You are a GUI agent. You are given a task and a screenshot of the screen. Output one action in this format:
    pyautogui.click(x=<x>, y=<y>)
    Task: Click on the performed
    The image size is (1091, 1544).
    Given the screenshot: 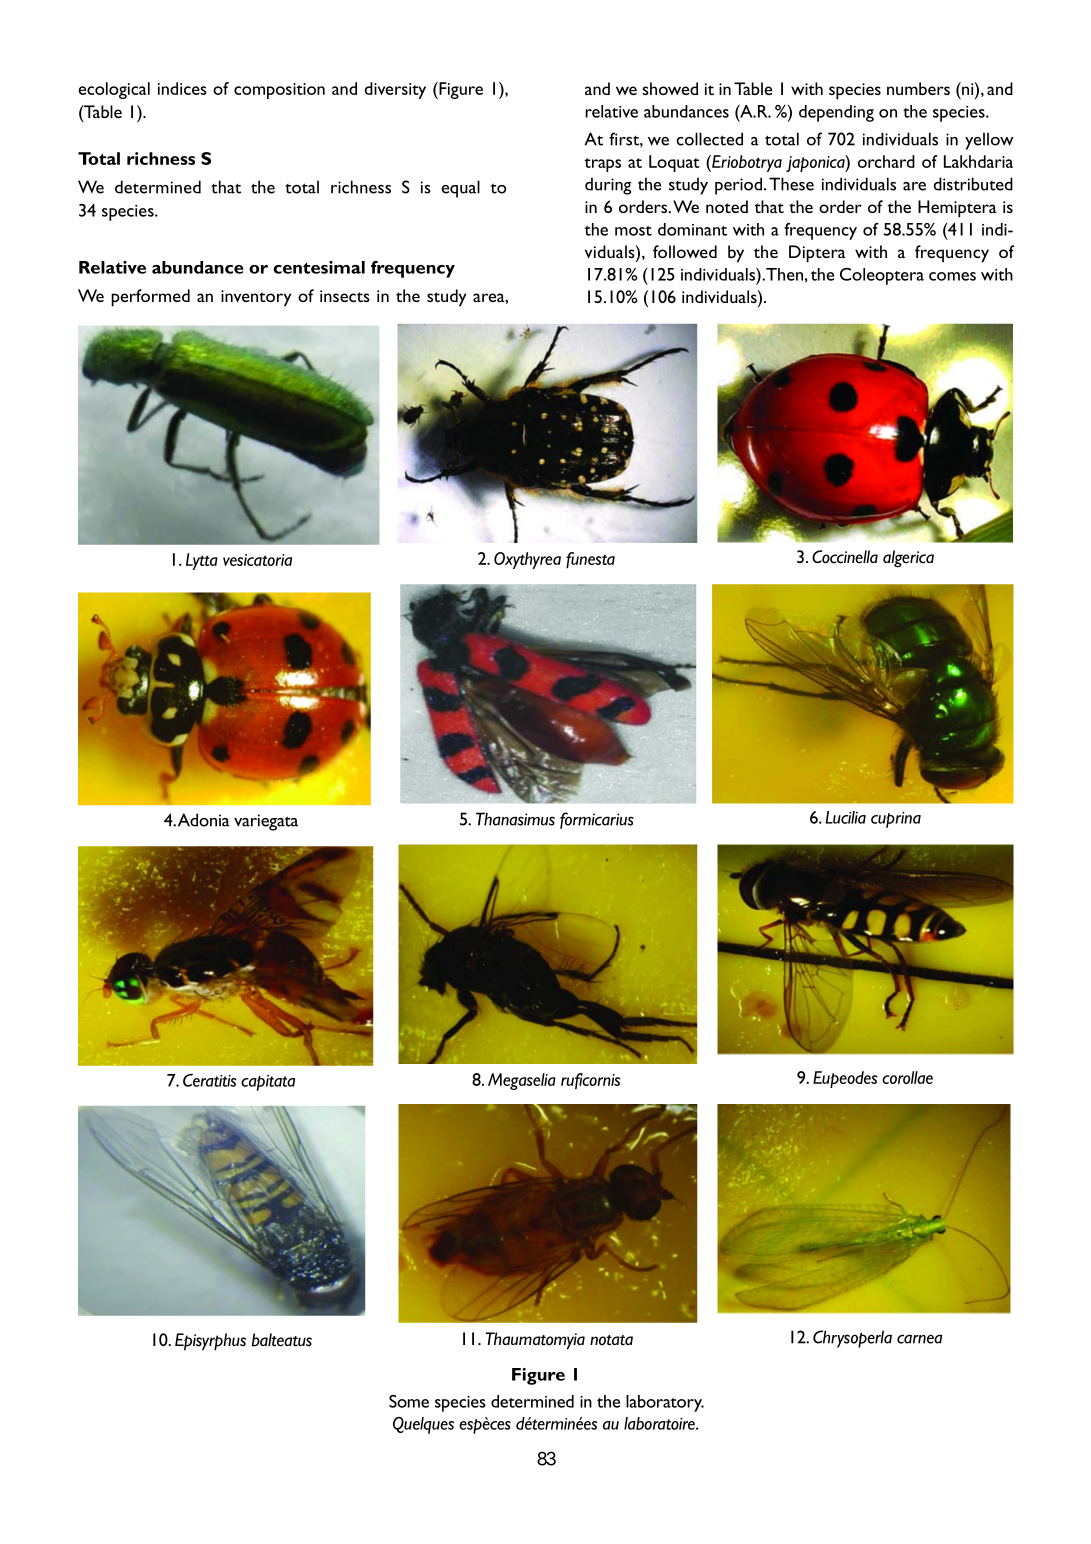 What is the action you would take?
    pyautogui.click(x=150, y=298)
